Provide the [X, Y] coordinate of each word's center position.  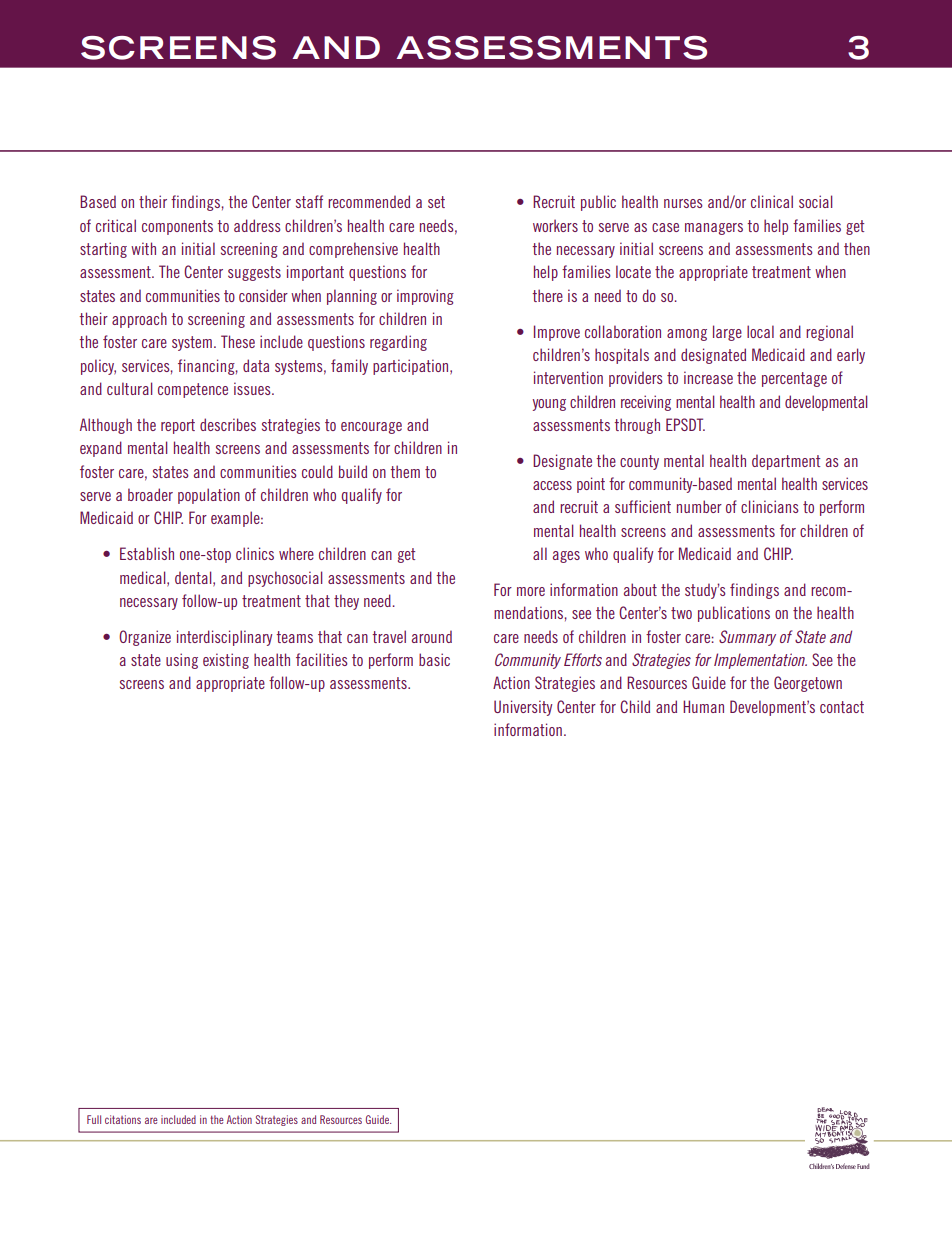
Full [94, 1119]
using [182, 661]
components [177, 227]
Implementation [760, 661]
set [436, 202]
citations [123, 1119]
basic [434, 659]
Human [703, 706]
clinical [772, 201]
